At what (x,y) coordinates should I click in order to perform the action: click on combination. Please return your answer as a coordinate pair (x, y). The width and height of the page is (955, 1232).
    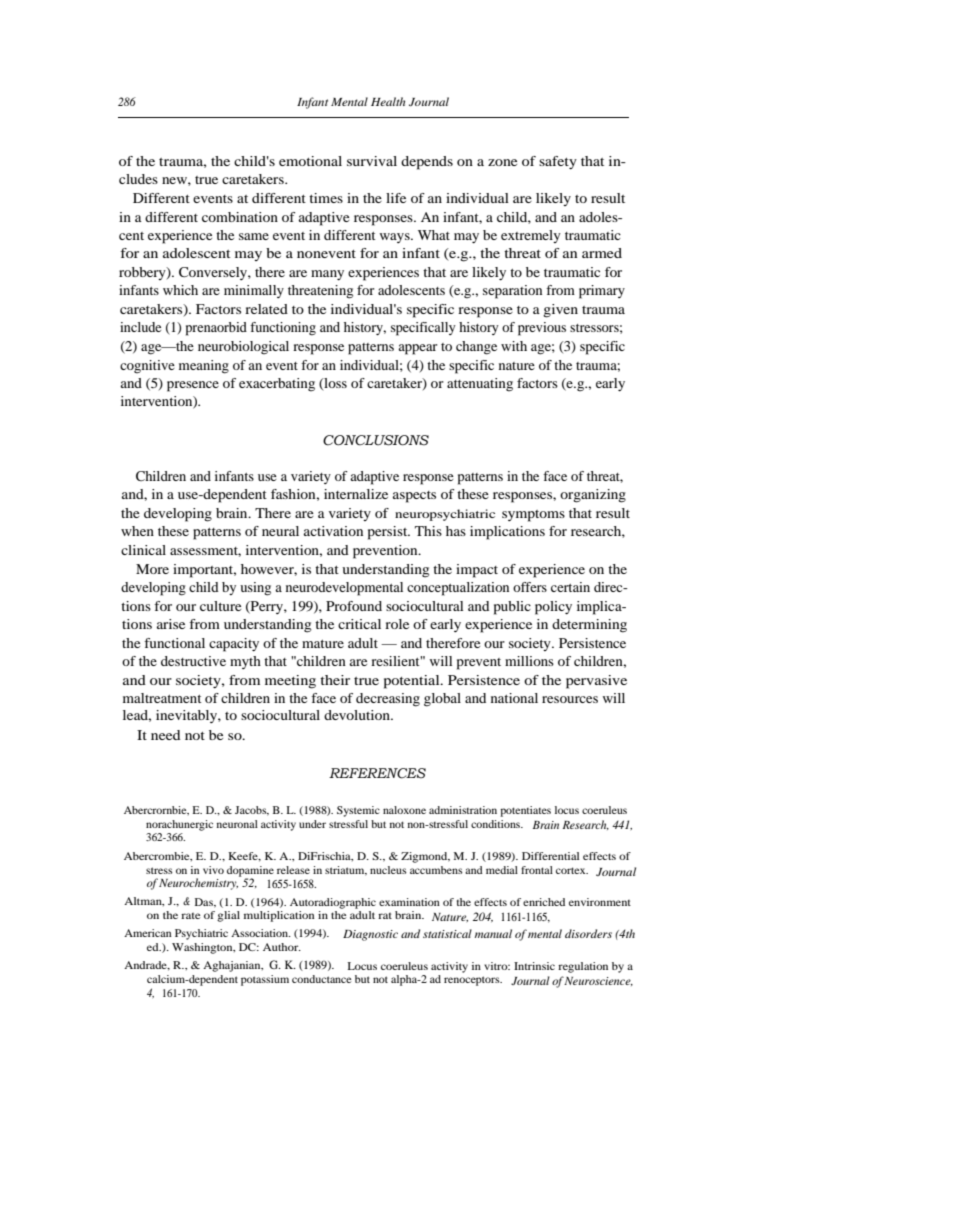
    Looking at the image, I should click on (240, 217).
